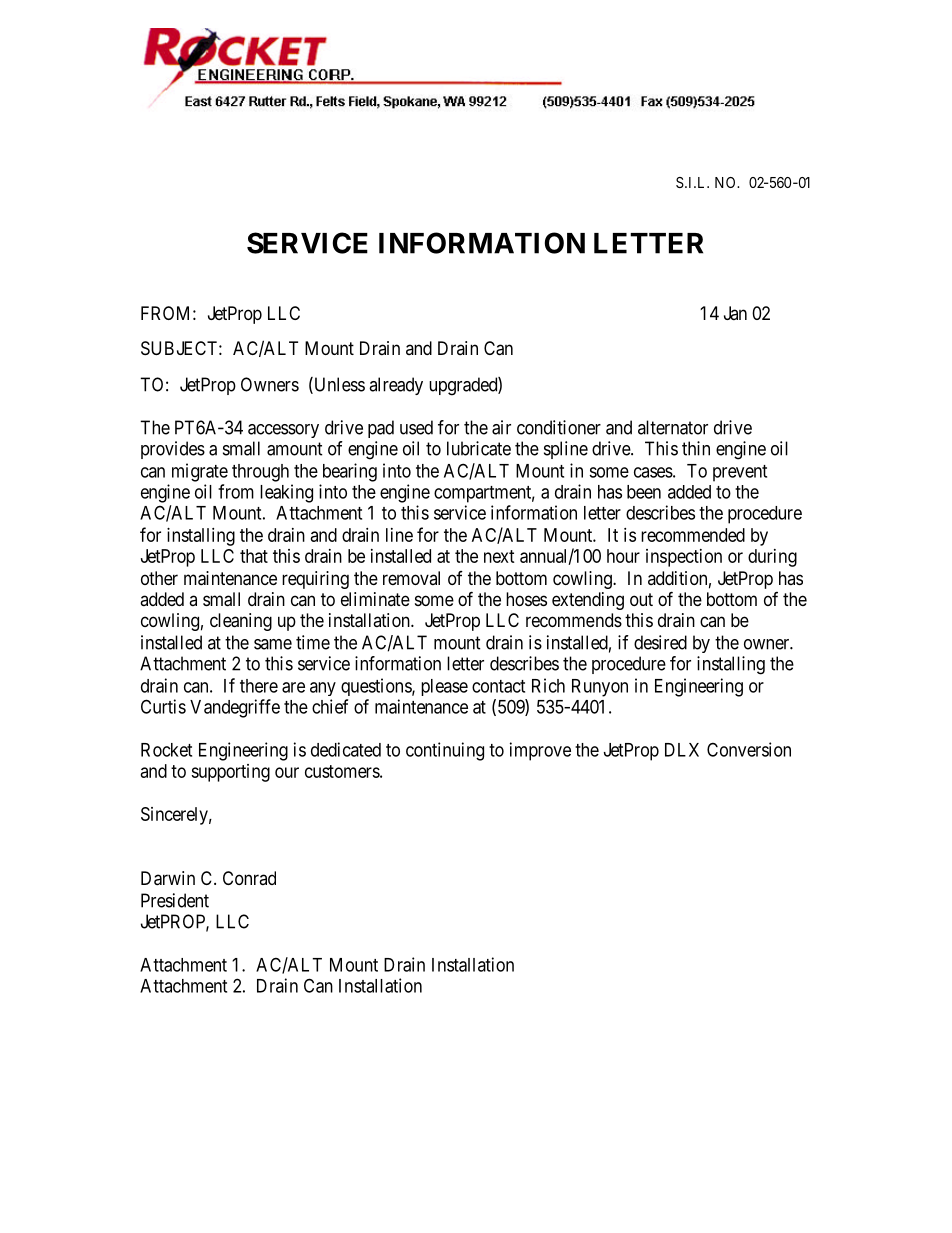 The width and height of the screenshot is (952, 1233). What do you see at coordinates (501, 427) in the screenshot?
I see `air` at bounding box center [501, 427].
